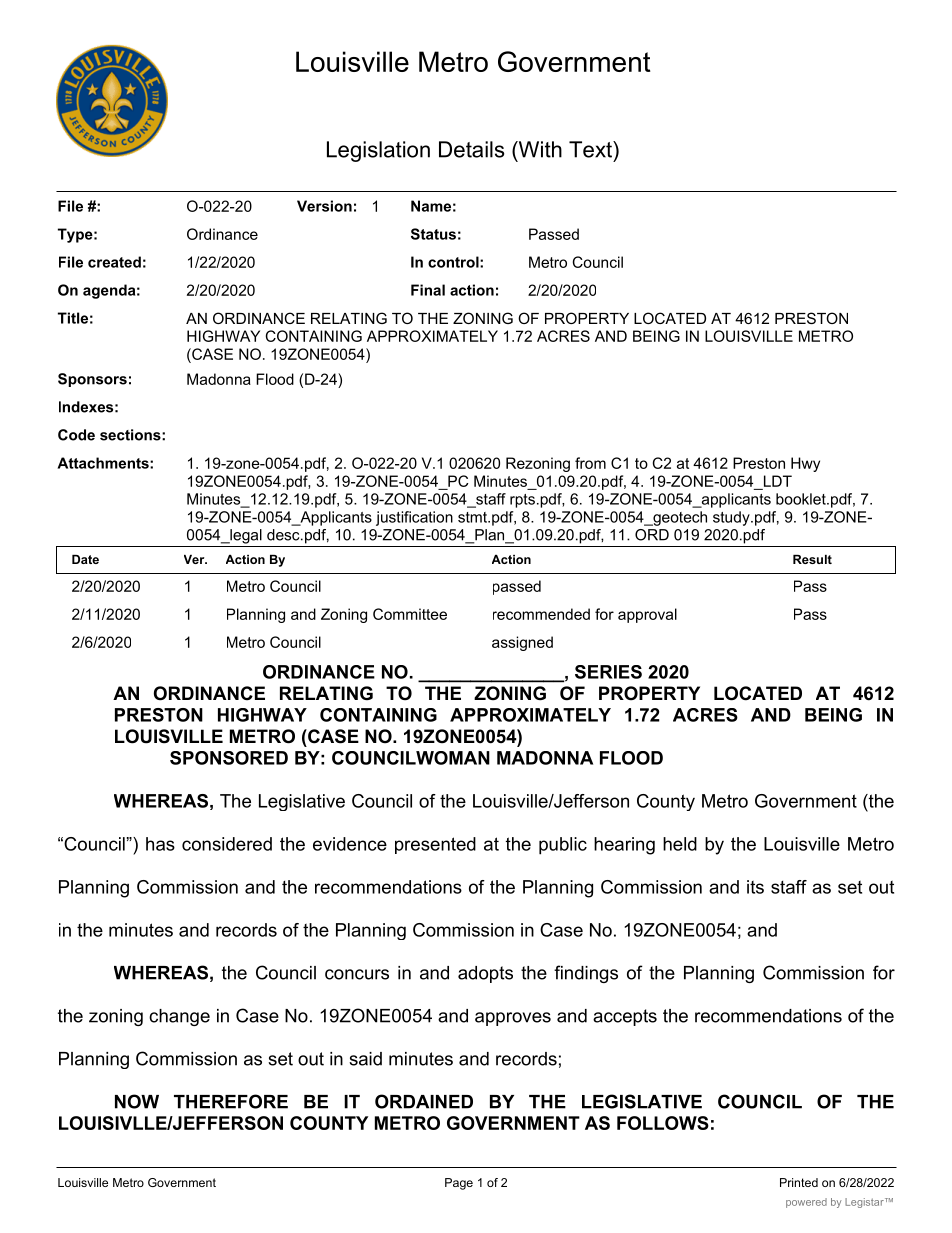 Image resolution: width=952 pixels, height=1233 pixels. I want to click on Hwy, so click(805, 464).
